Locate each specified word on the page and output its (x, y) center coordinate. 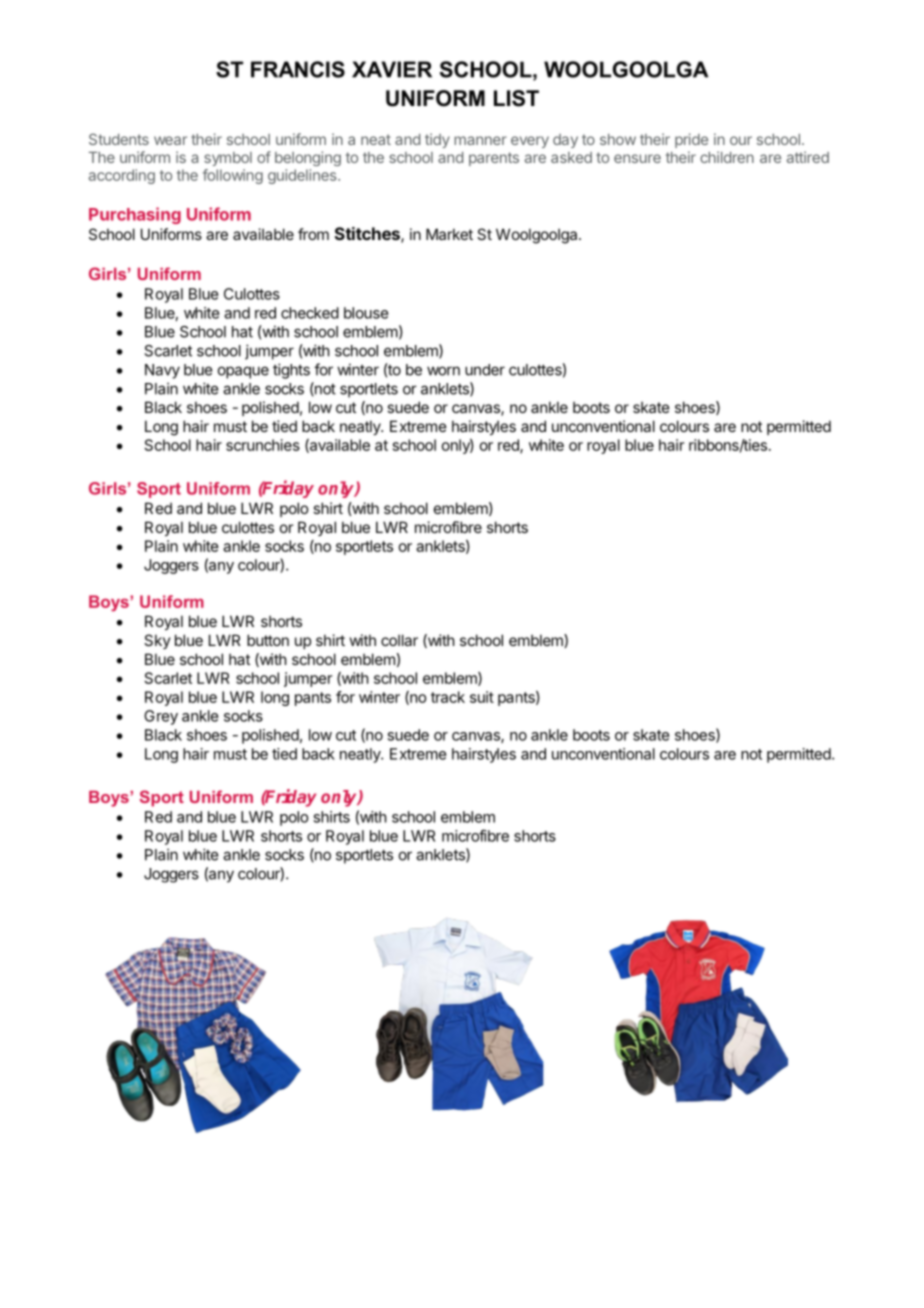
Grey (161, 717)
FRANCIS (298, 69)
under (485, 370)
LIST (516, 98)
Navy (162, 371)
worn (443, 371)
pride (691, 140)
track (448, 697)
